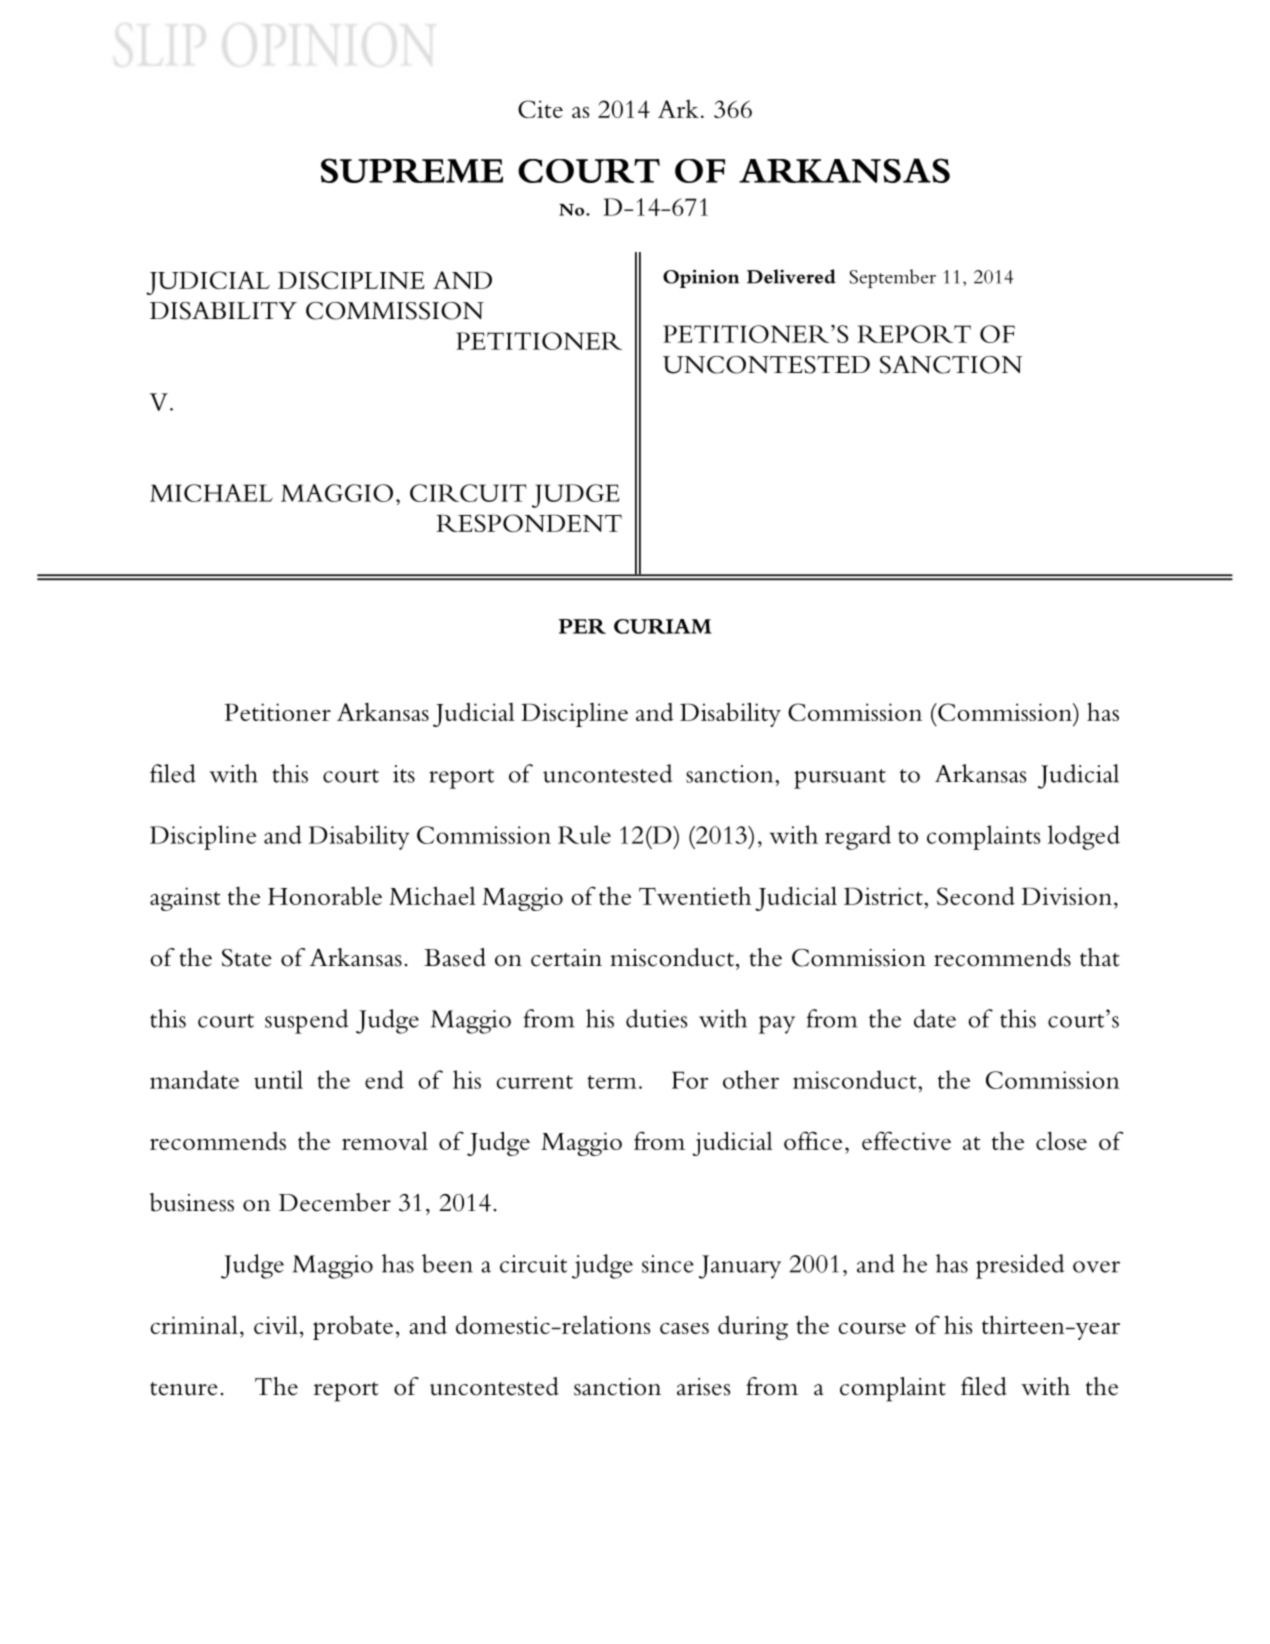  I want to click on duties, so click(657, 1018).
